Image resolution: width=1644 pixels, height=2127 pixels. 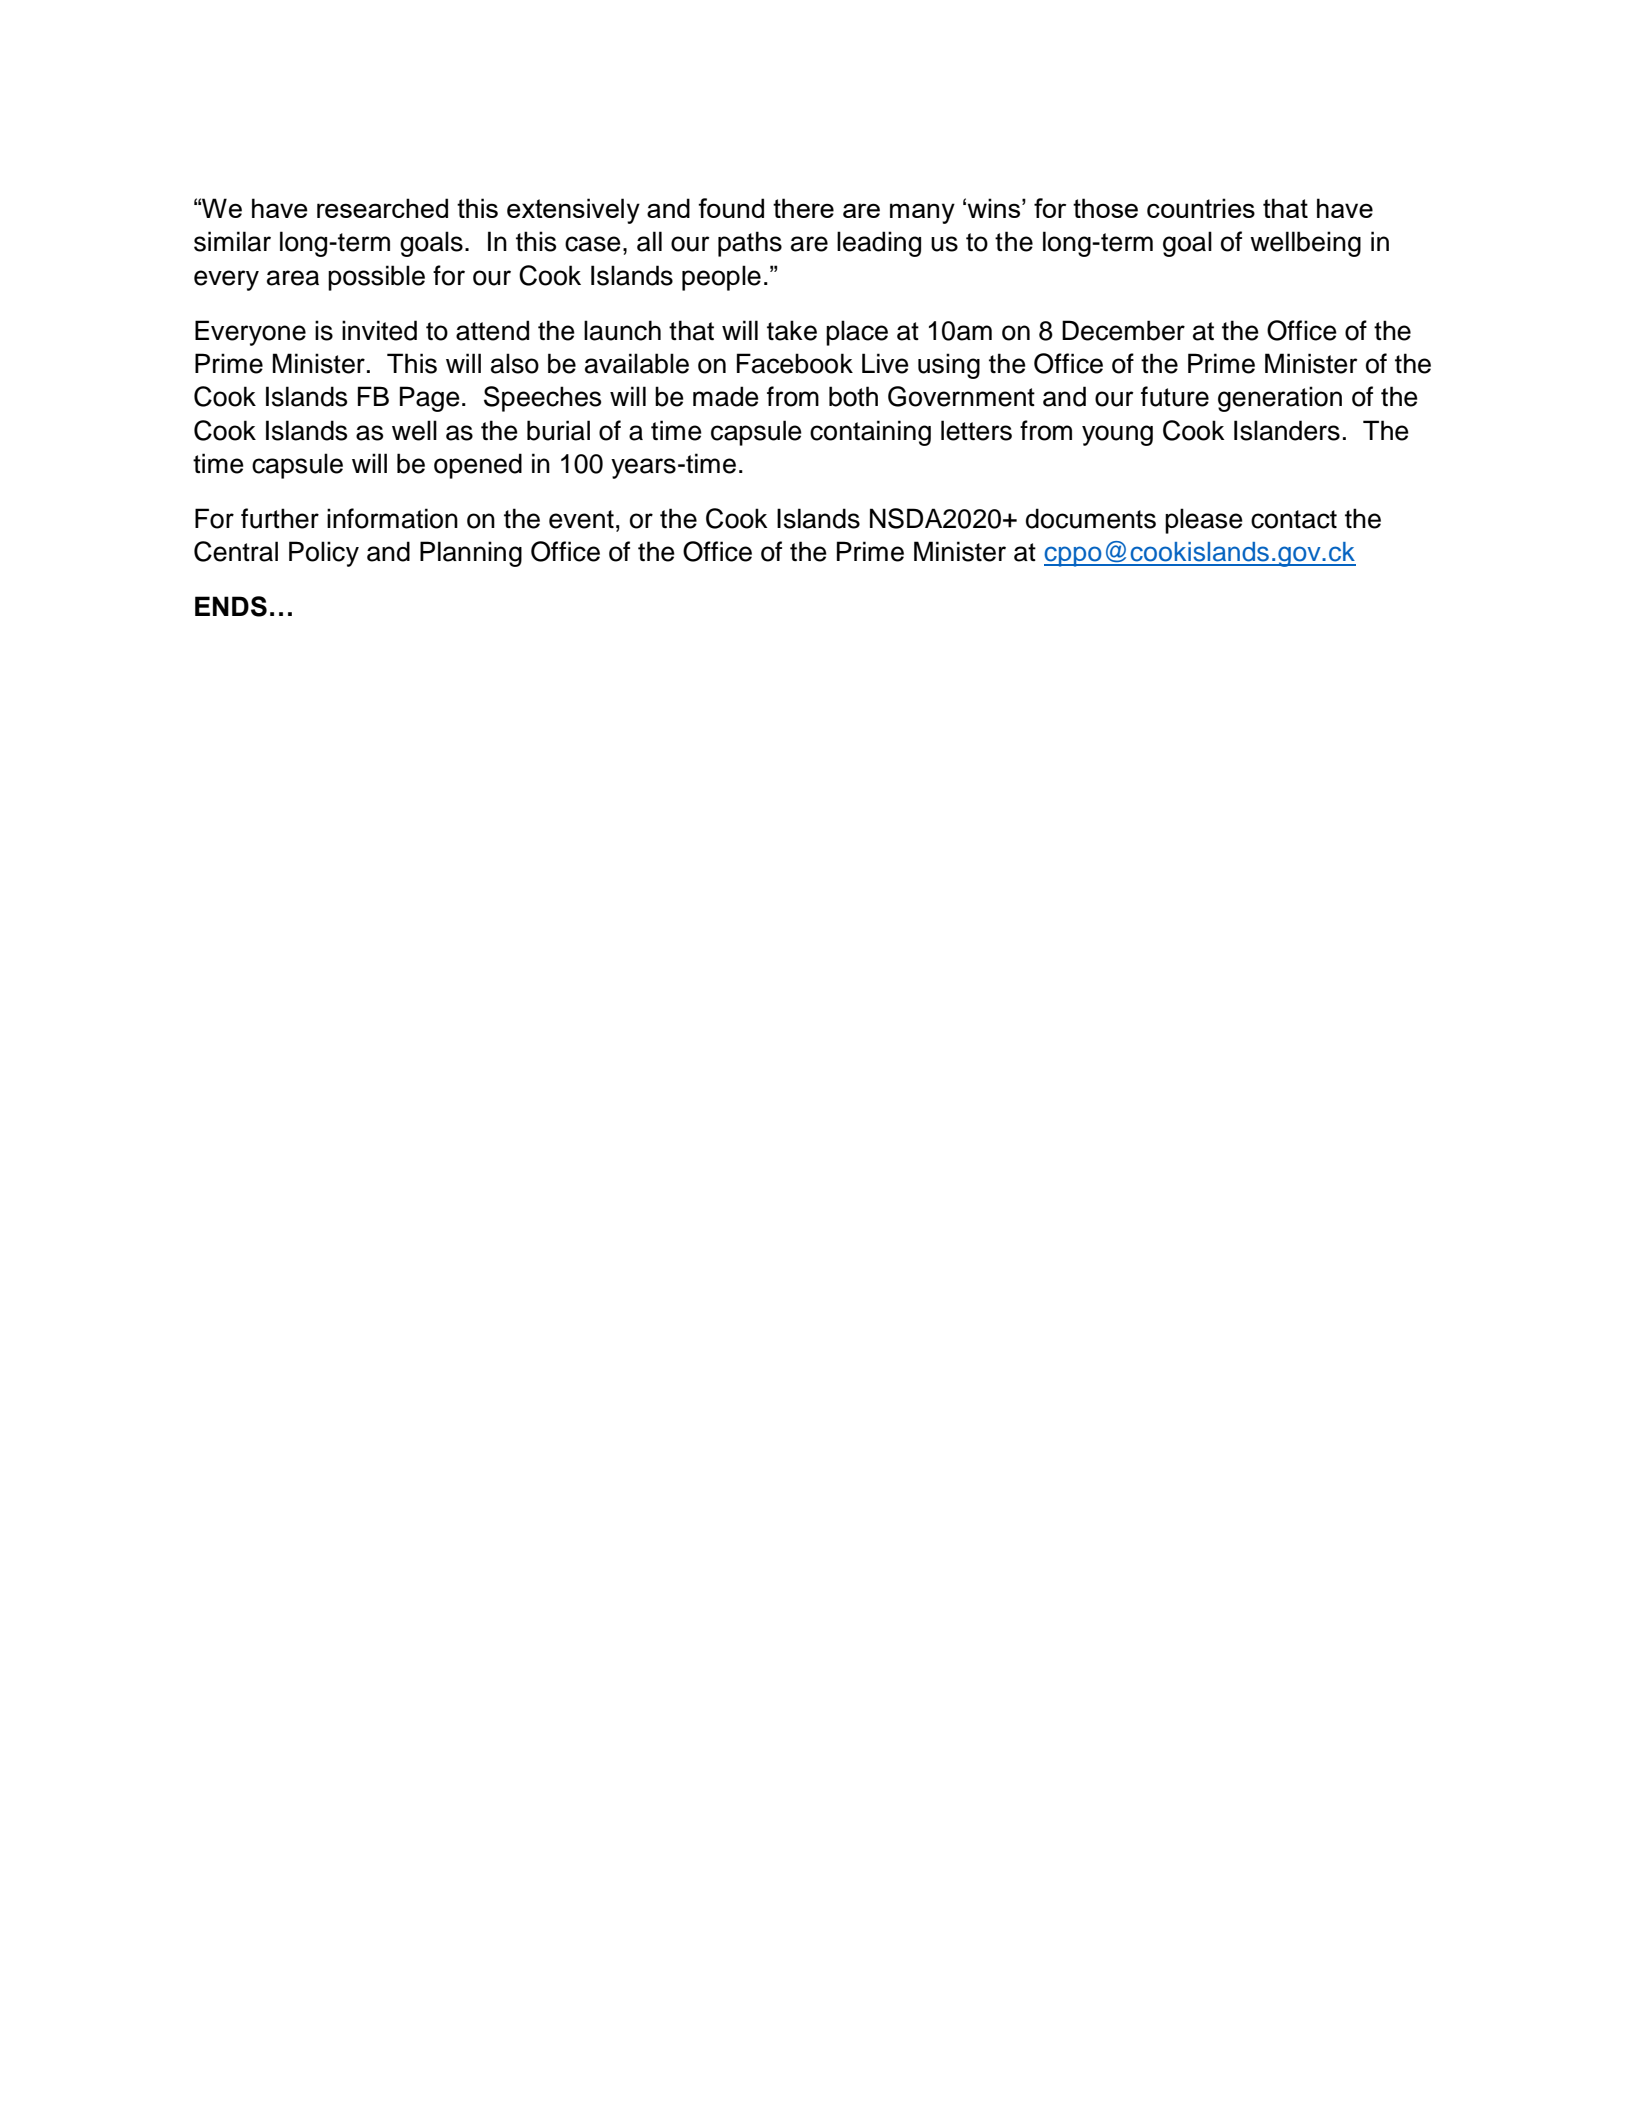 I want to click on please, so click(x=1204, y=521).
